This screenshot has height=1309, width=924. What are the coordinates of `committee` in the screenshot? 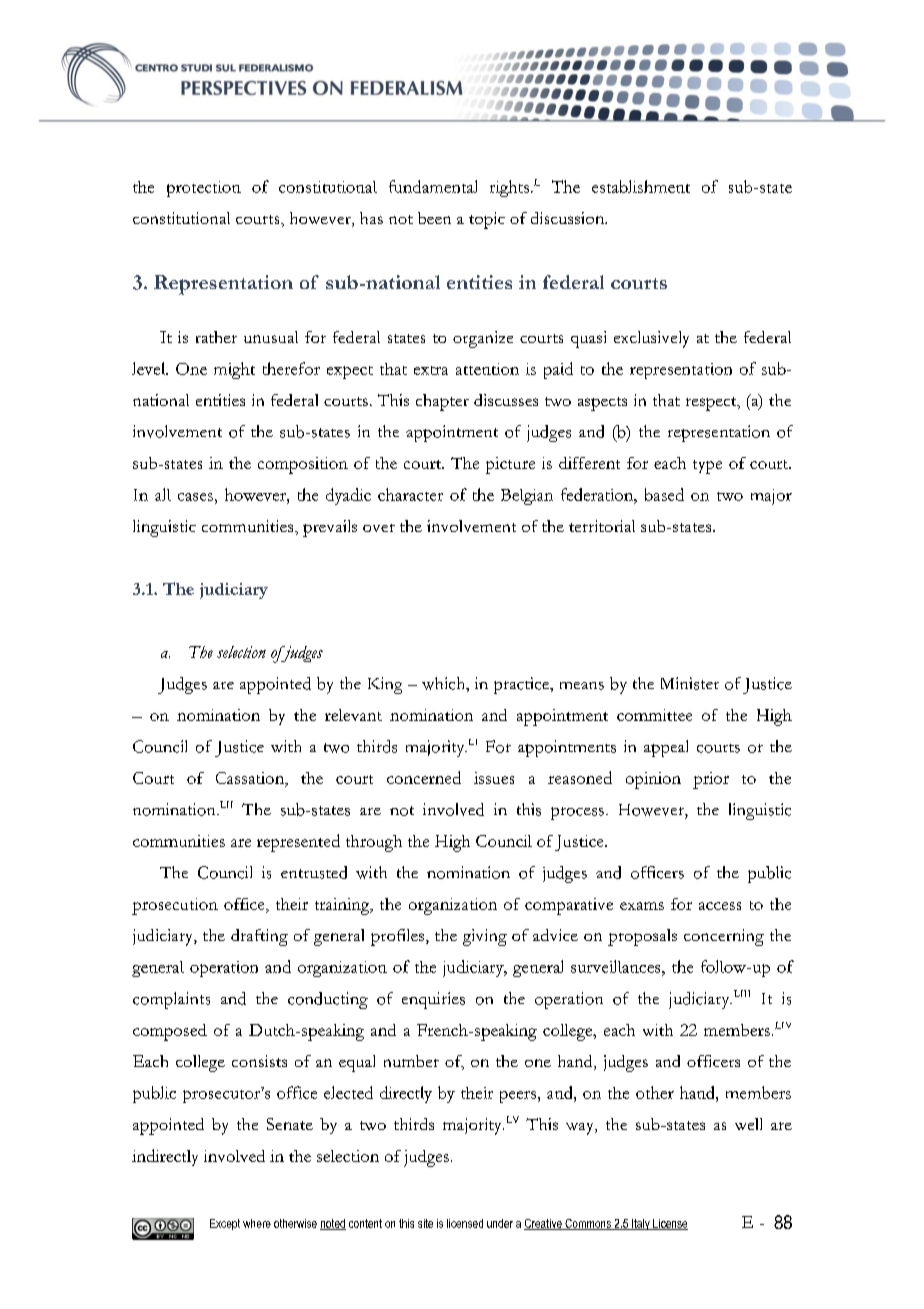 It's located at (654, 715).
